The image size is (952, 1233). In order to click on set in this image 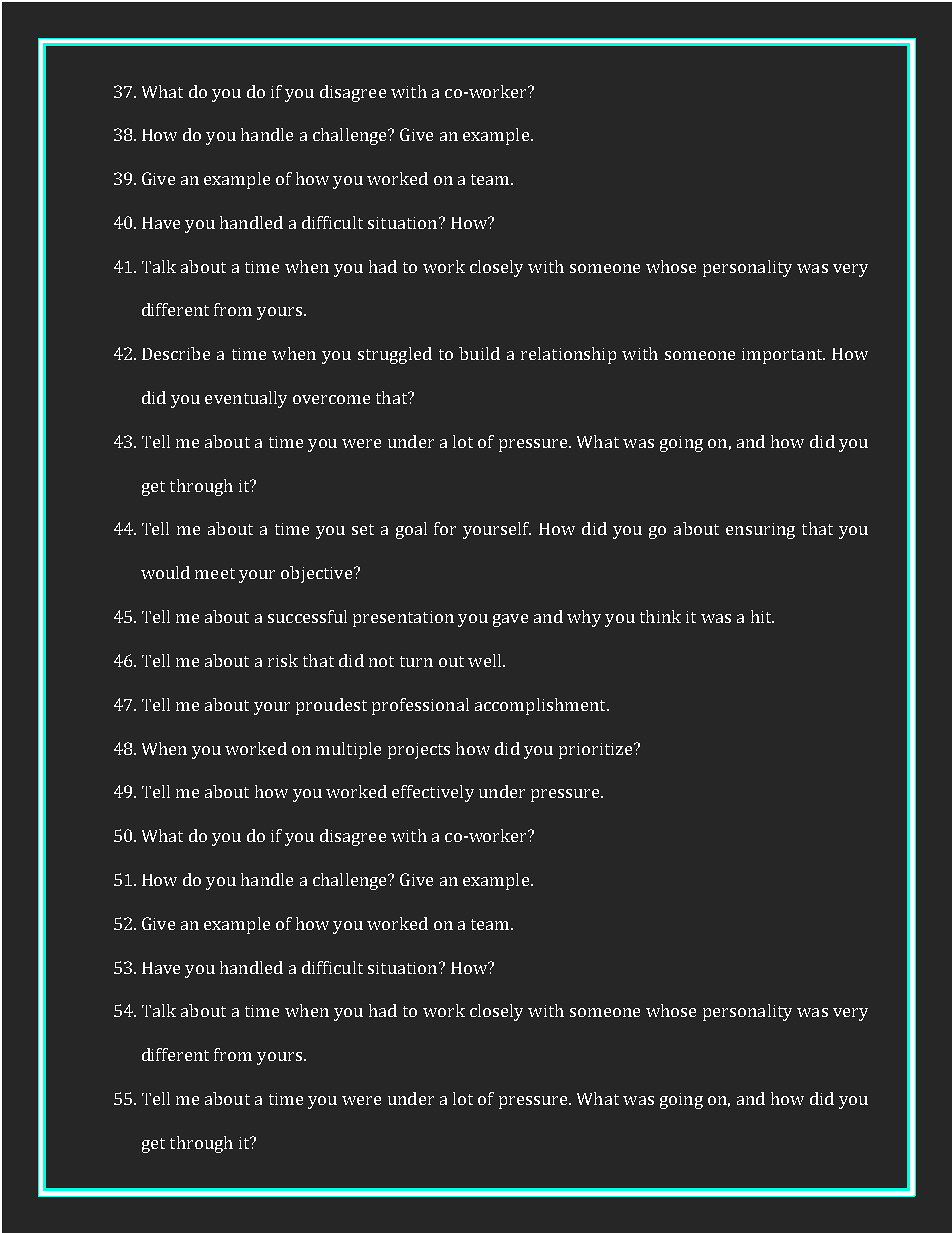, I will do `click(363, 529)`.
